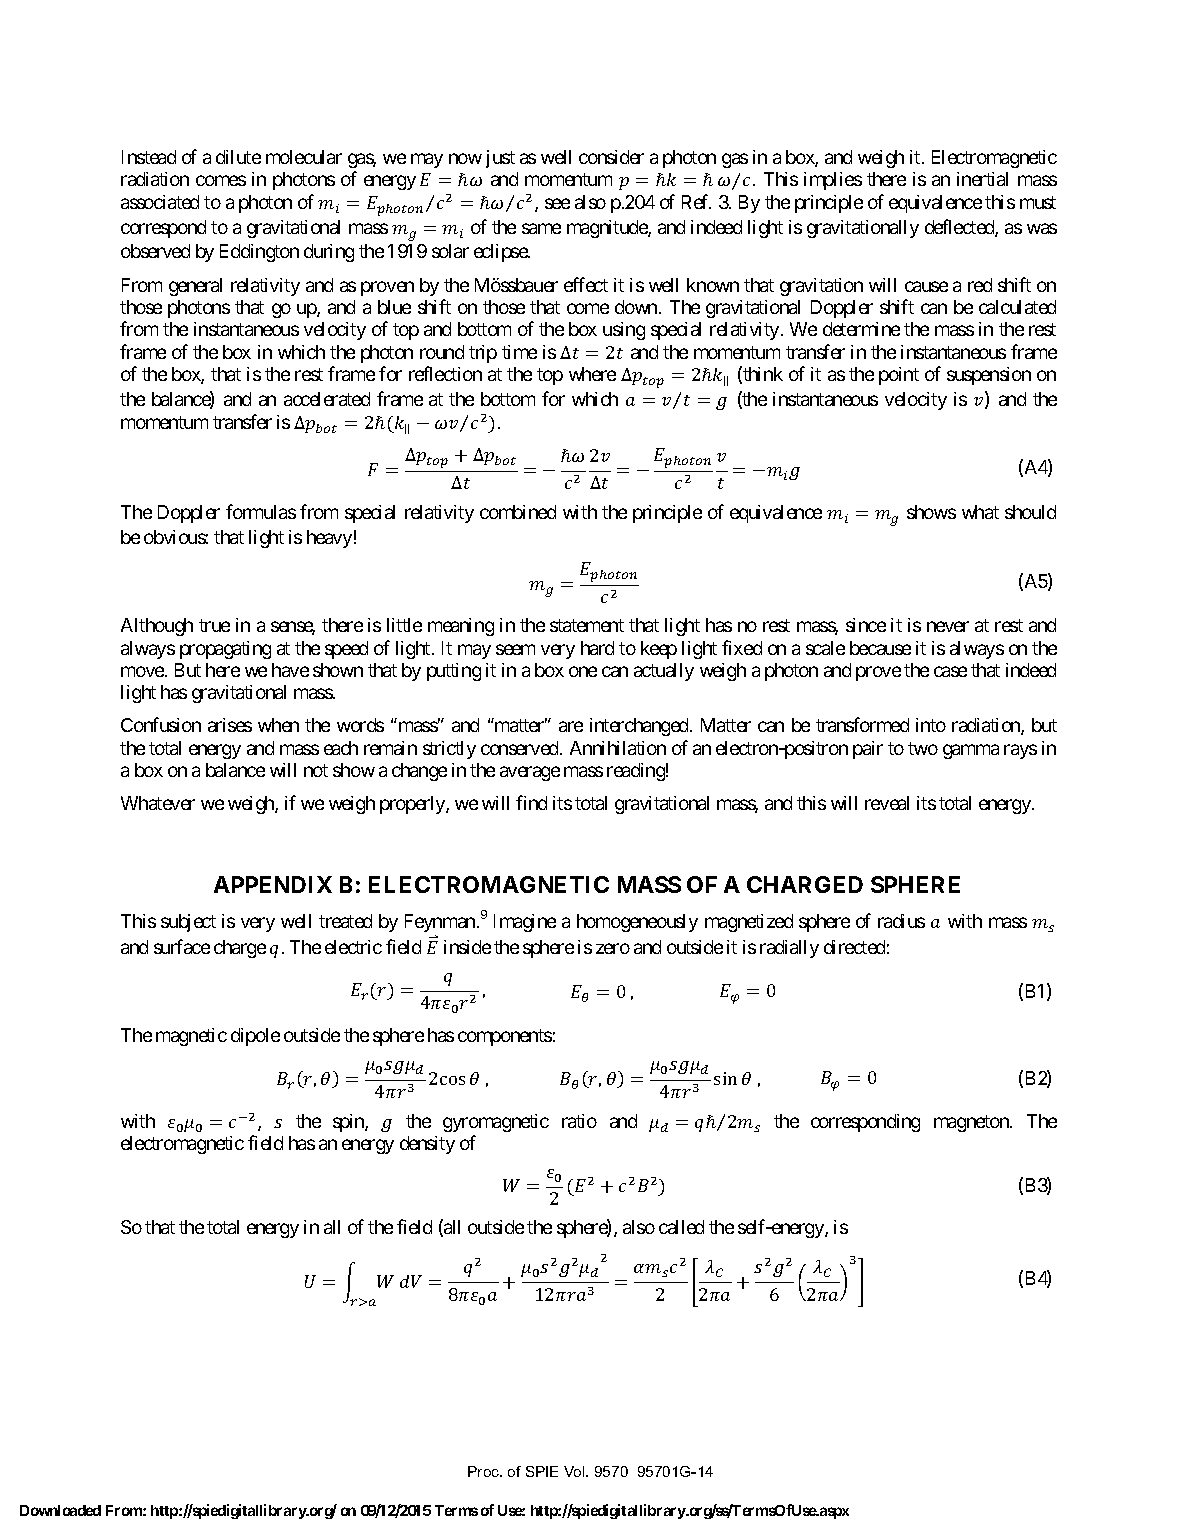  What do you see at coordinates (238, 157) in the screenshot?
I see `dilute` at bounding box center [238, 157].
